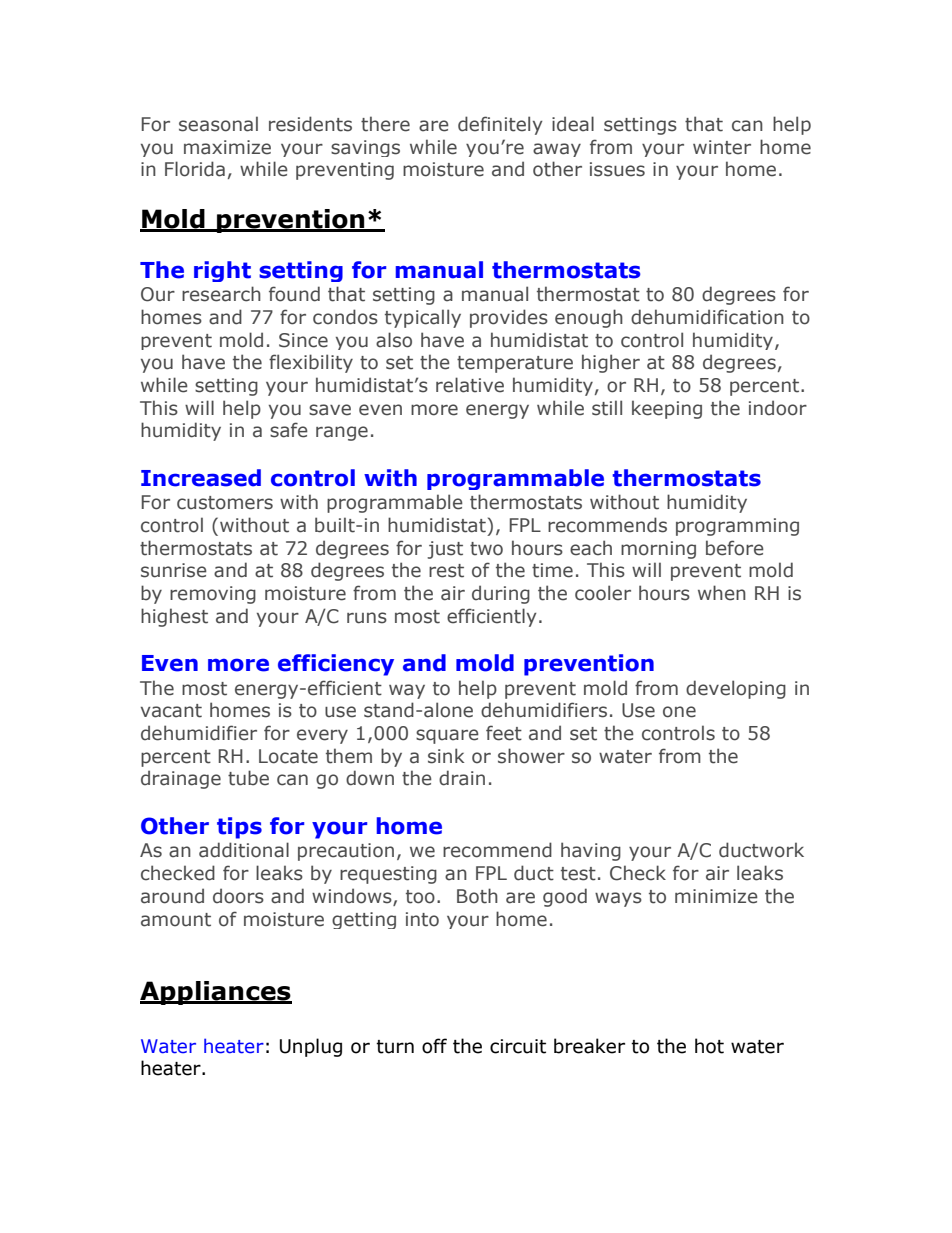 The height and width of the screenshot is (1233, 952). I want to click on sink, so click(446, 756).
